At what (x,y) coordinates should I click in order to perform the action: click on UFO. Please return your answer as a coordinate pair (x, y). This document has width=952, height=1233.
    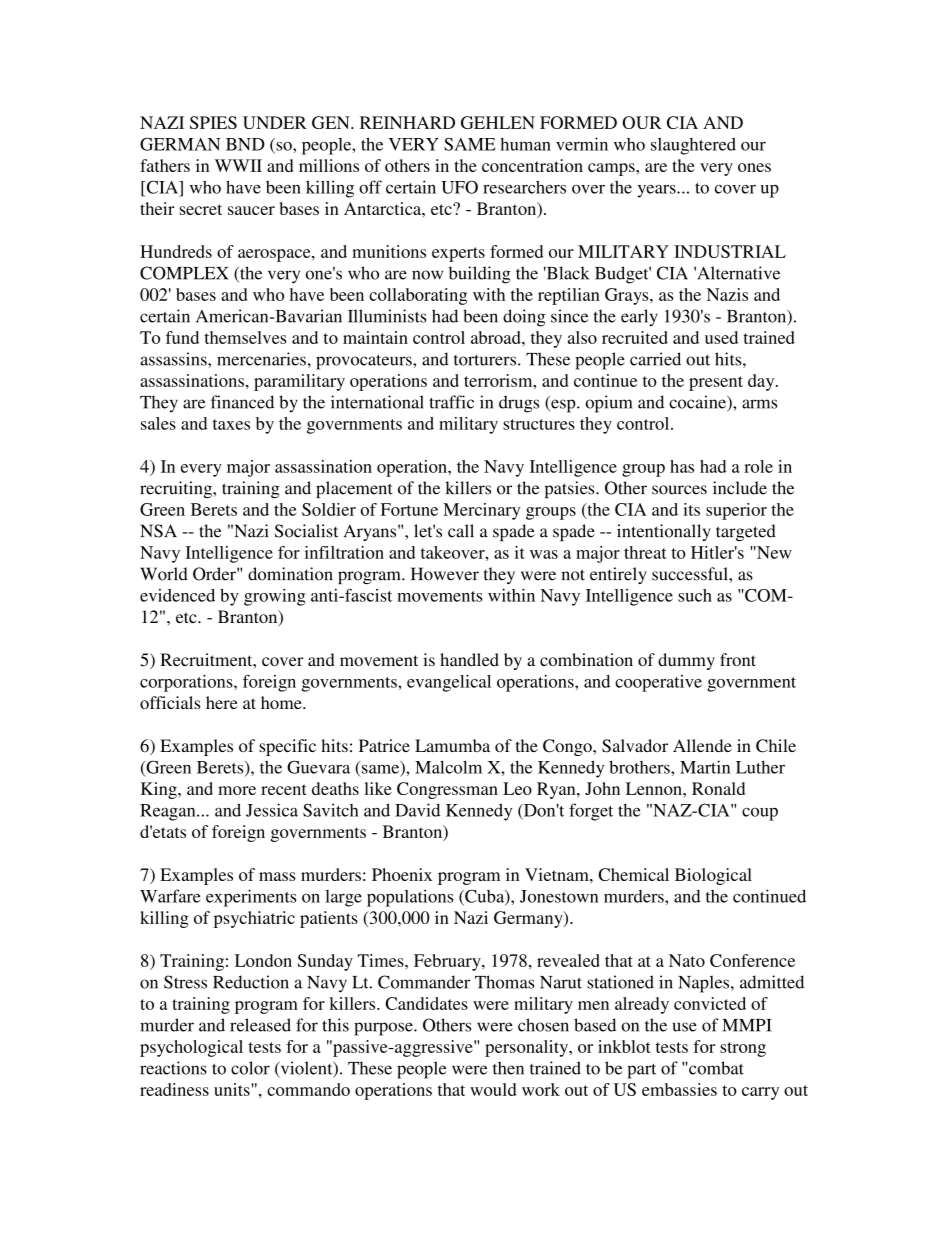
    Looking at the image, I should click on (459, 187).
